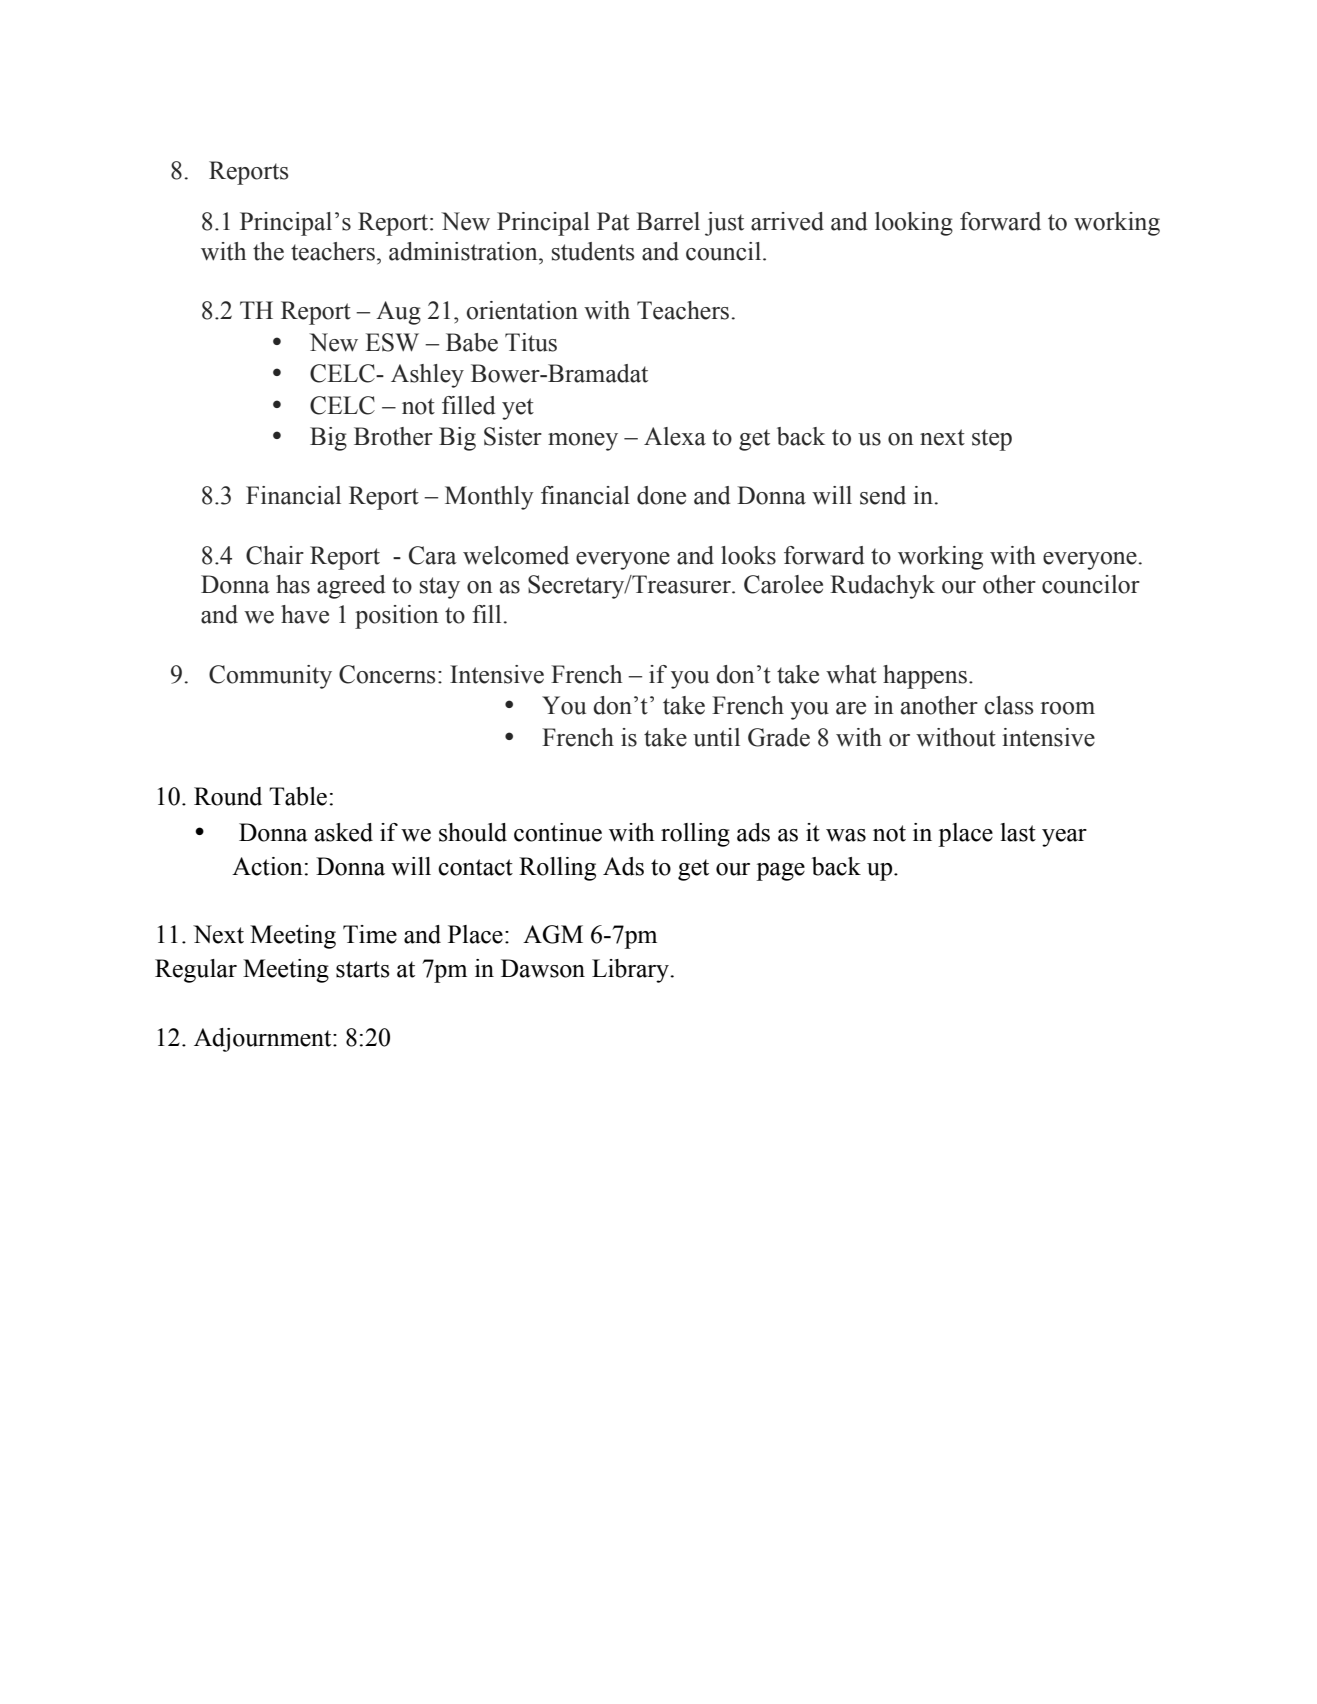 The width and height of the screenshot is (1317, 1704). I want to click on happens, so click(925, 677).
